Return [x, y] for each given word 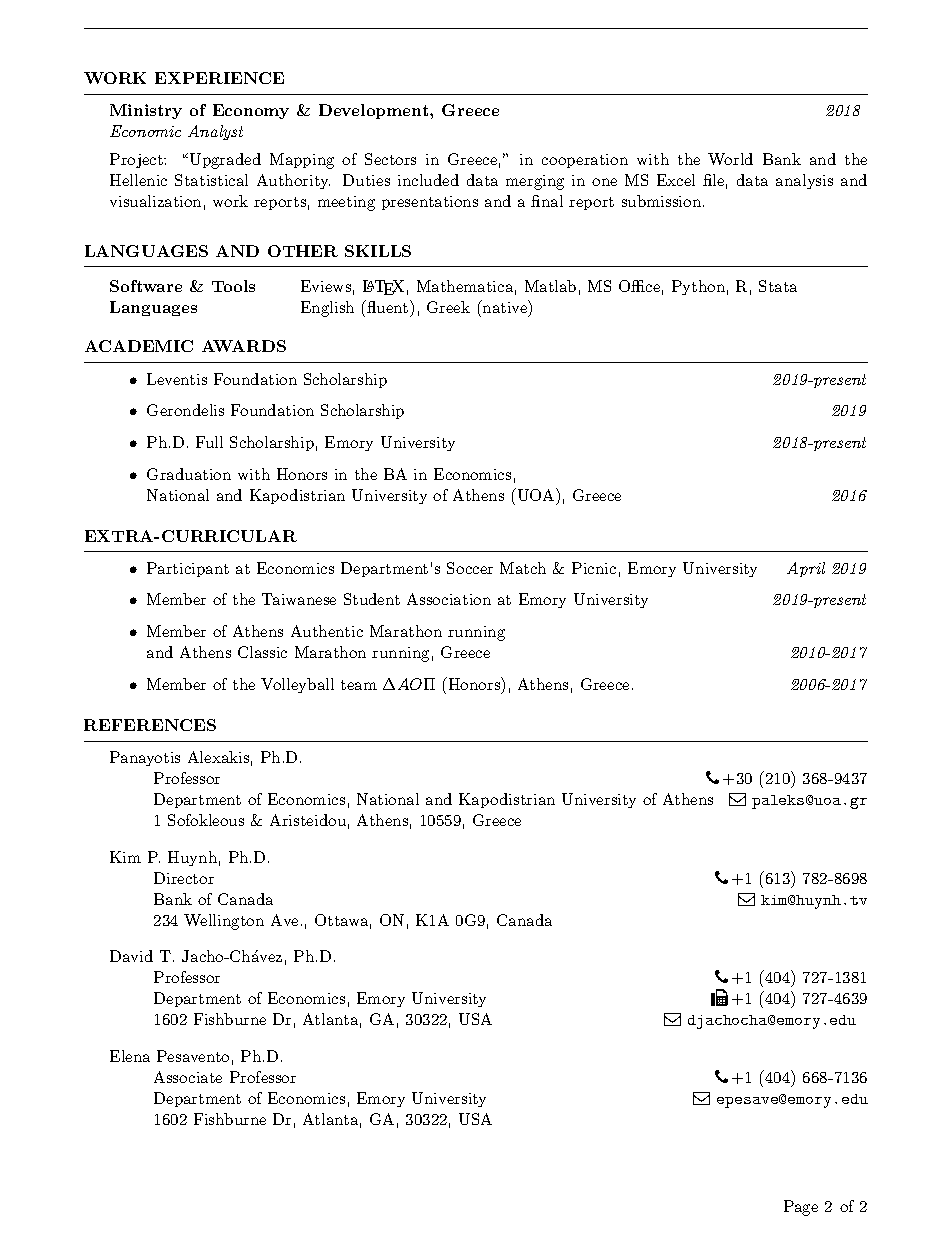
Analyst [215, 132]
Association [449, 599]
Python [698, 287]
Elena [130, 1056]
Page [801, 1208]
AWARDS [244, 346]
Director [184, 878]
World [730, 159]
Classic [262, 652]
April [806, 569]
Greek [448, 307]
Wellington [224, 922]
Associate [188, 1077]
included [428, 180]
